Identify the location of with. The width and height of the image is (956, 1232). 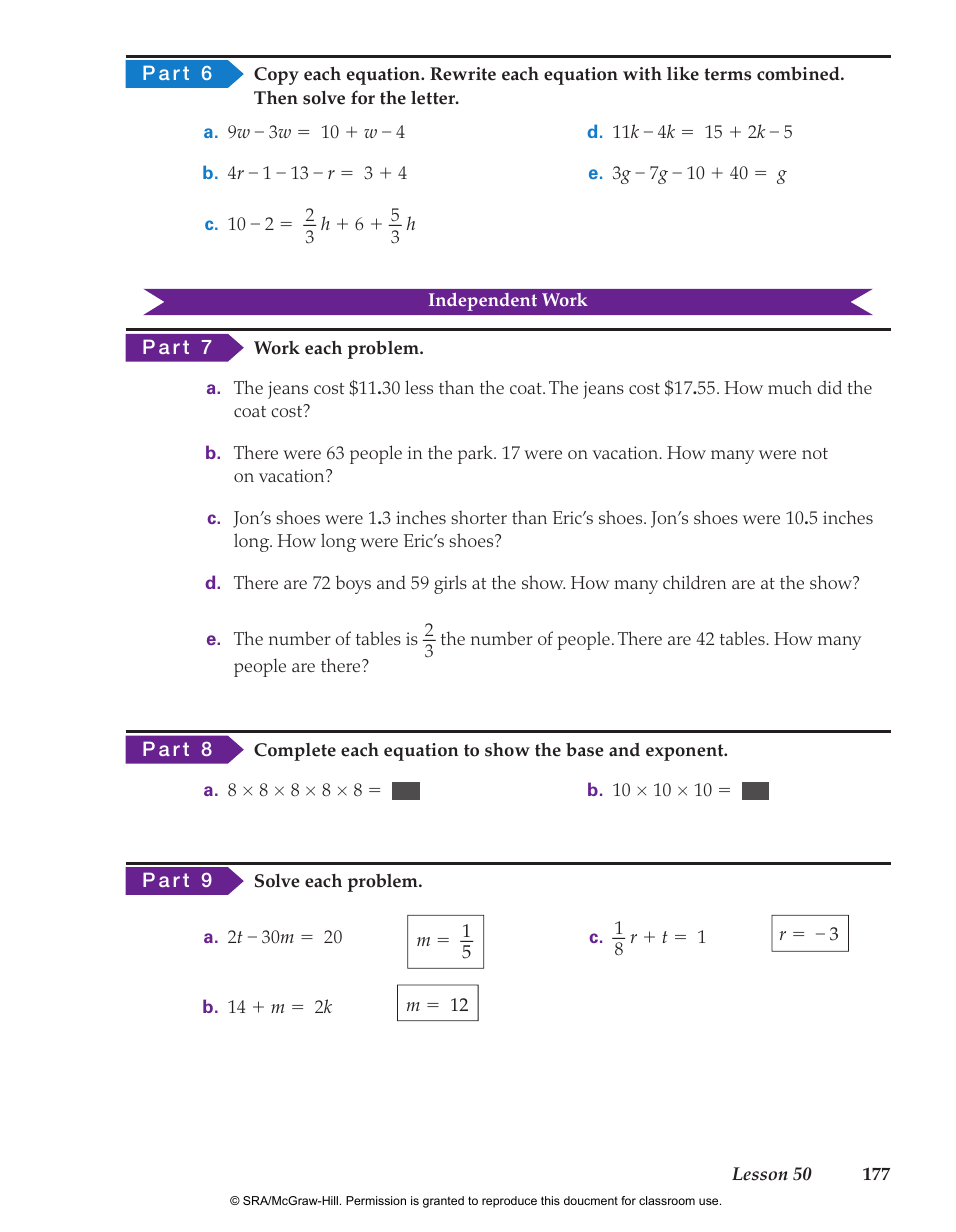
(642, 74).
